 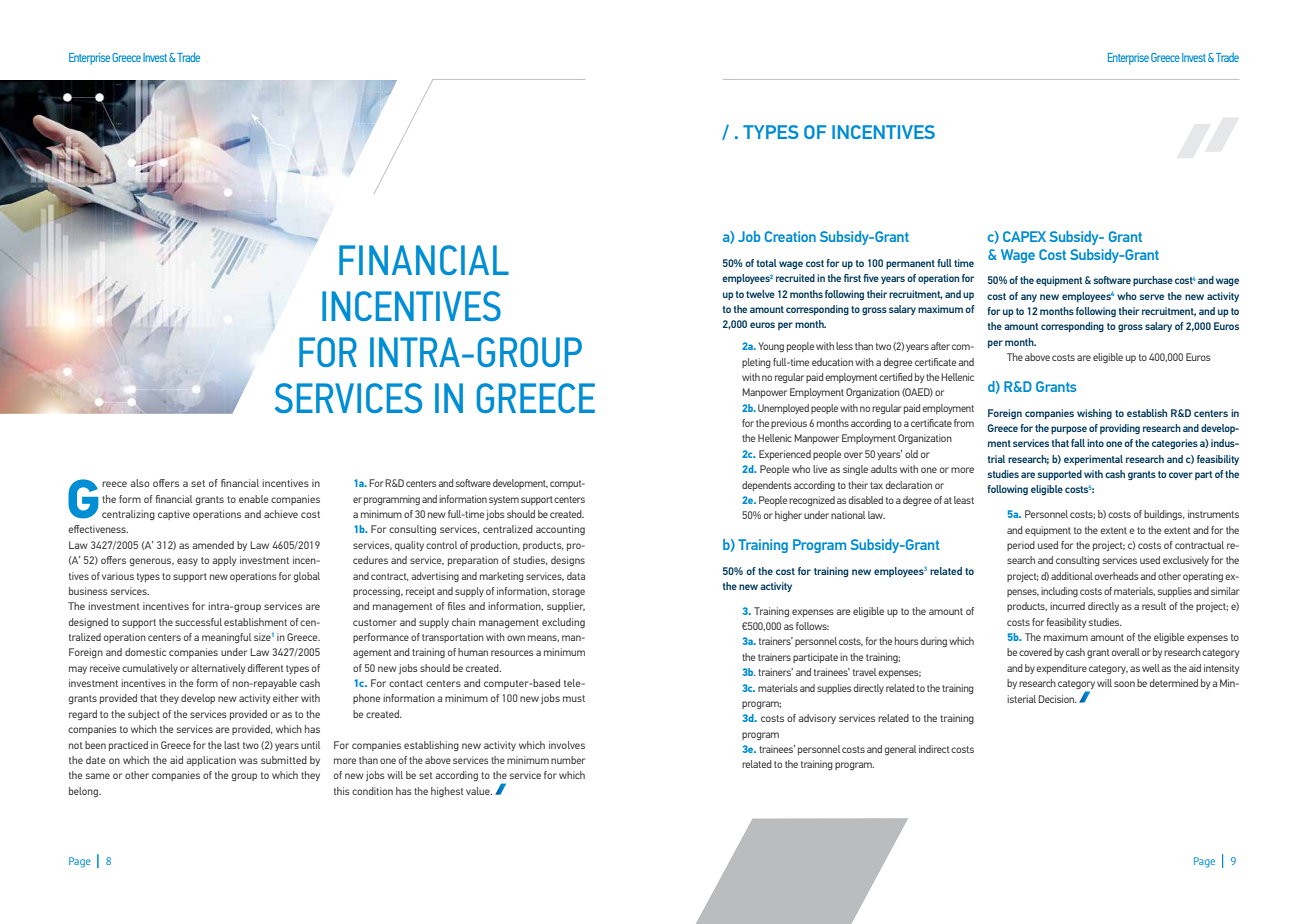 I want to click on Creation, so click(x=790, y=236).
